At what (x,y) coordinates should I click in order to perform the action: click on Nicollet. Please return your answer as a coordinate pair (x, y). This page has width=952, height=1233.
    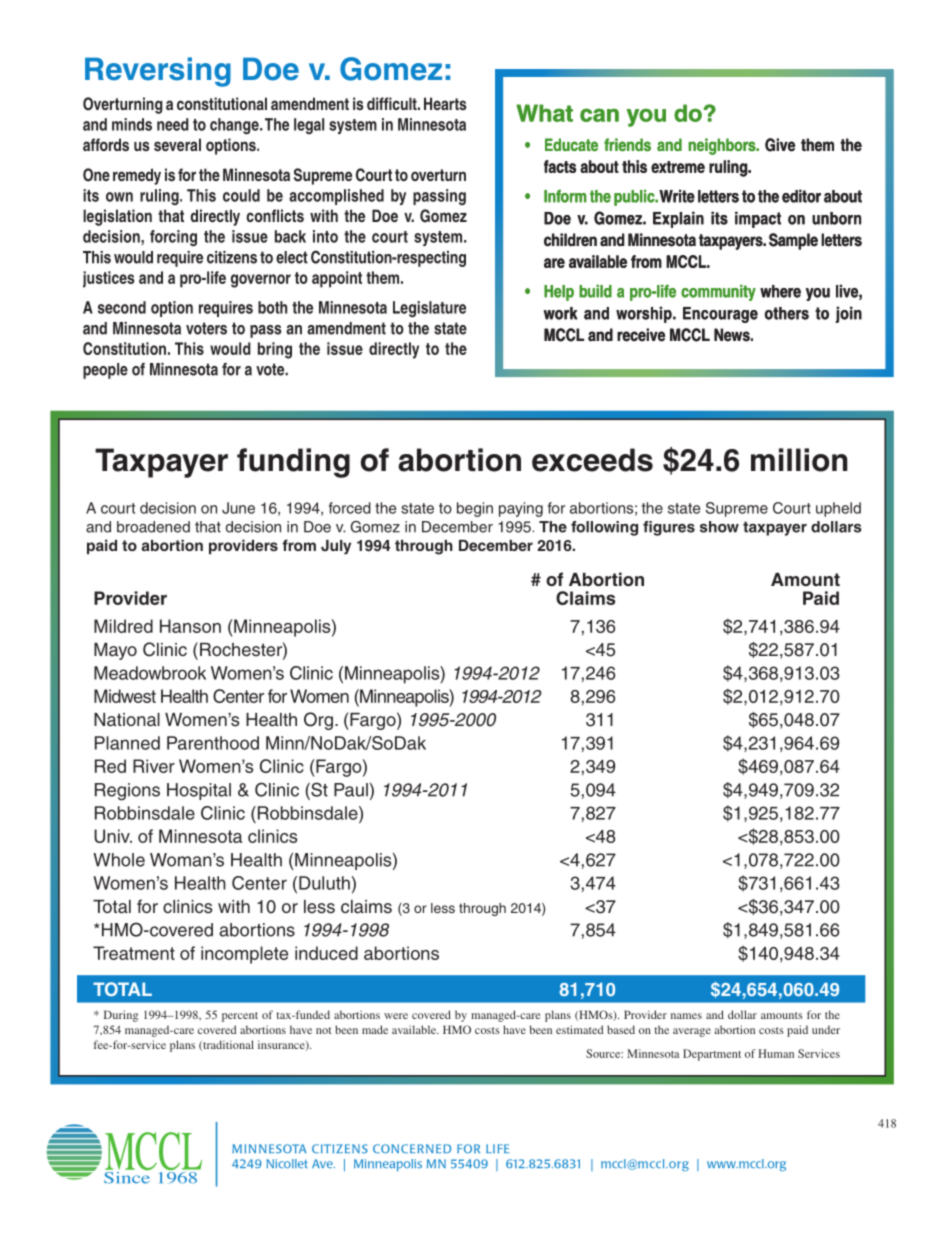
    Looking at the image, I should click on (287, 1163).
